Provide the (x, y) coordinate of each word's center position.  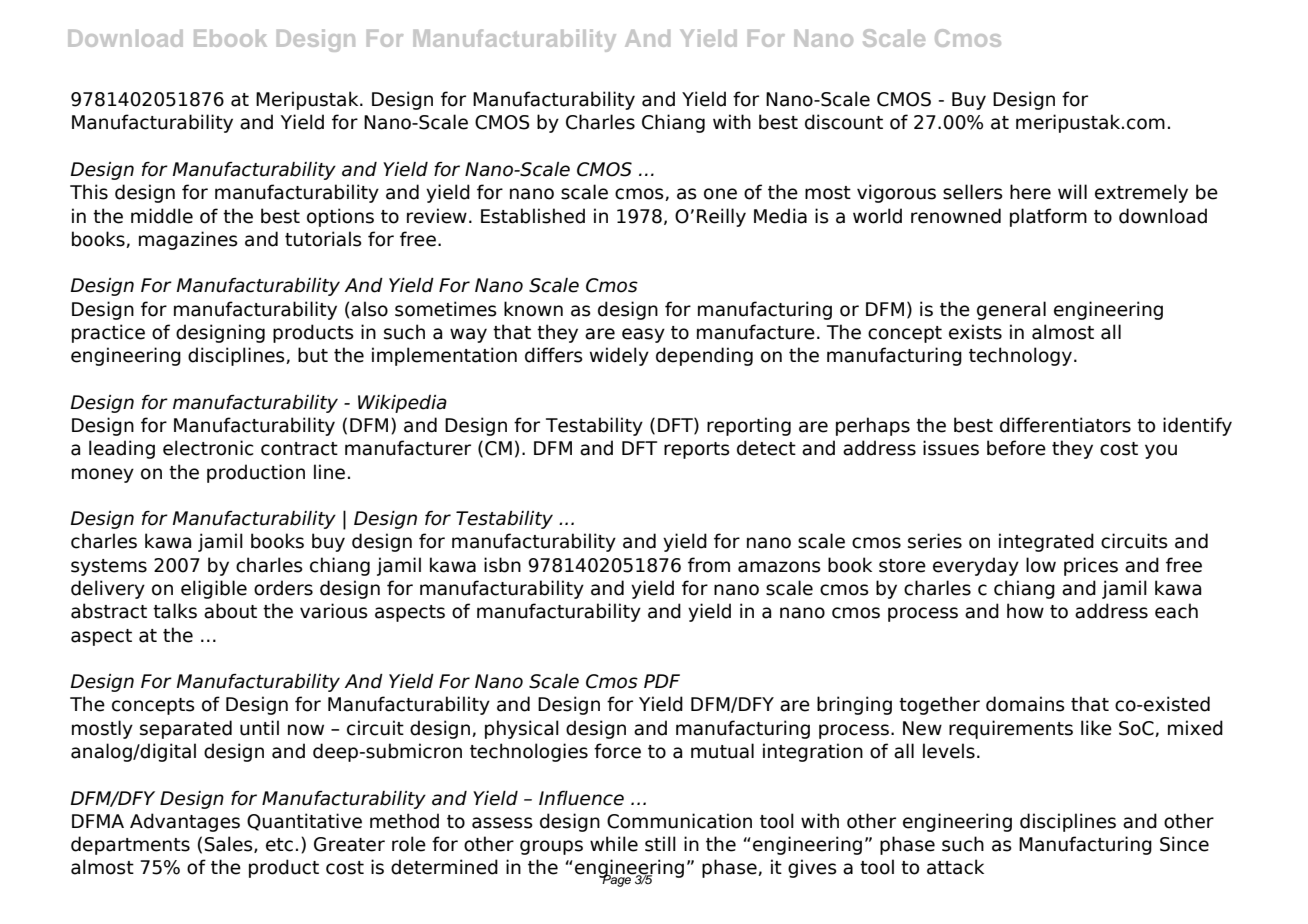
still (660, 844)
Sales (230, 844)
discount (844, 122)
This (89, 192)
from (709, 565)
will (1072, 191)
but (313, 355)
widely (619, 356)
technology (1020, 356)
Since (1184, 844)
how (1025, 611)
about (230, 611)
